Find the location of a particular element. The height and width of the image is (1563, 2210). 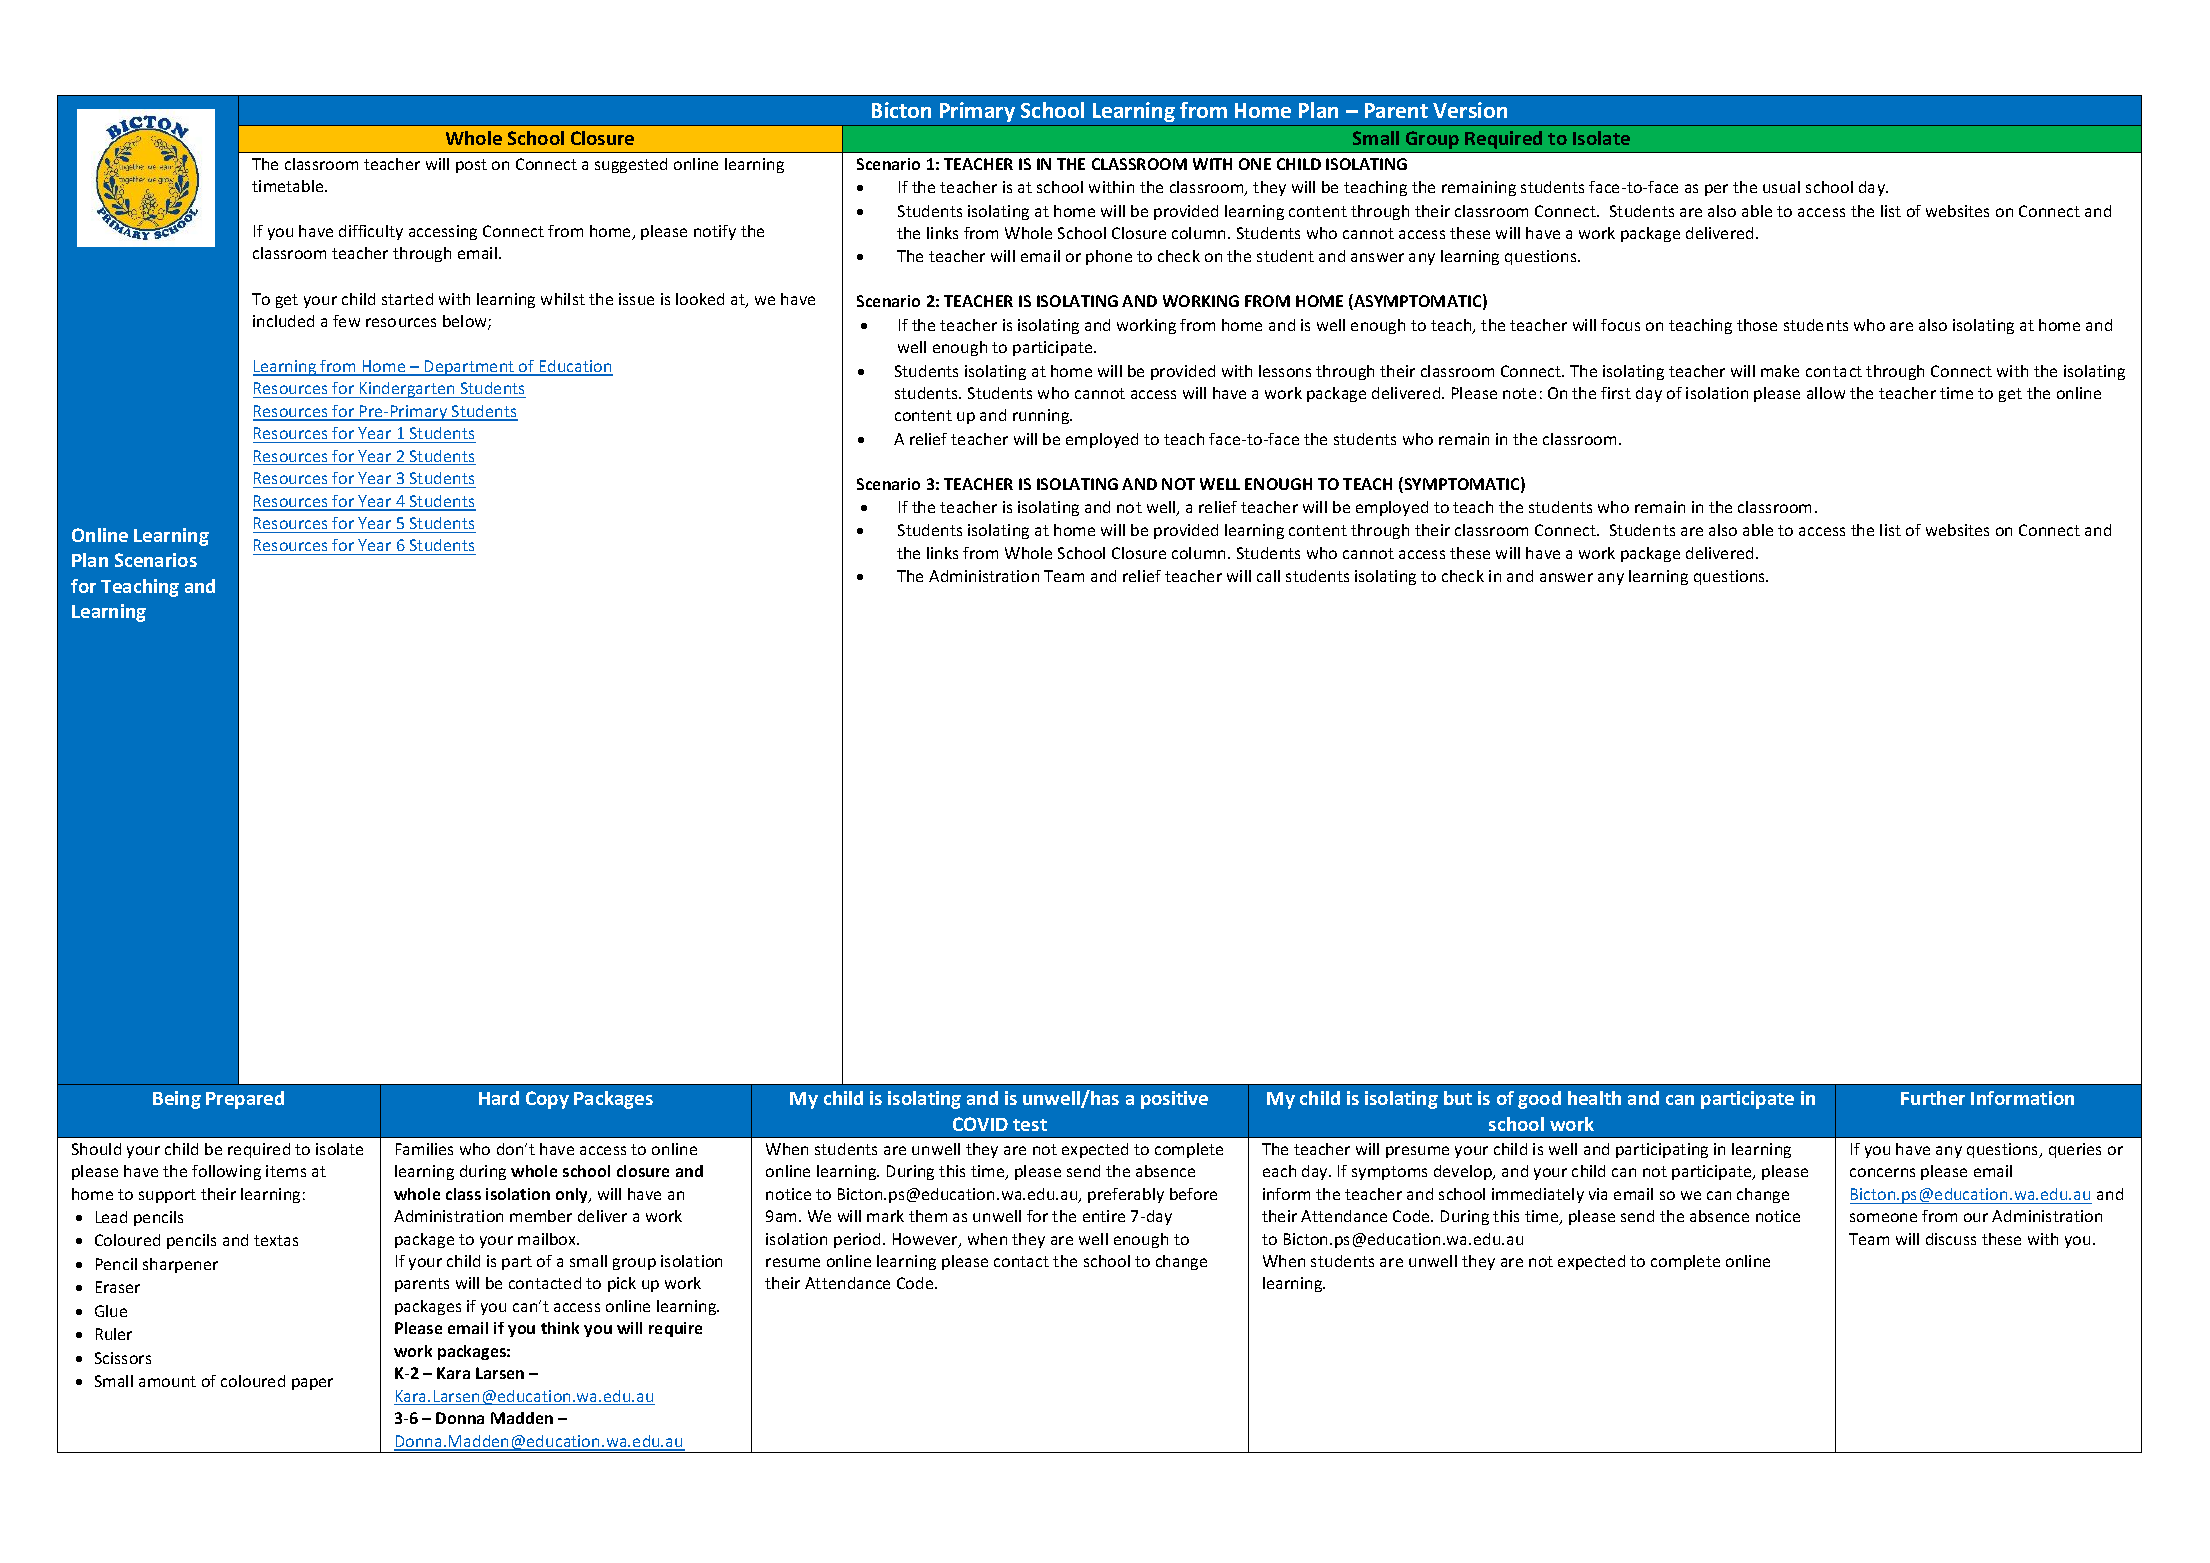

usual is located at coordinates (1781, 187).
